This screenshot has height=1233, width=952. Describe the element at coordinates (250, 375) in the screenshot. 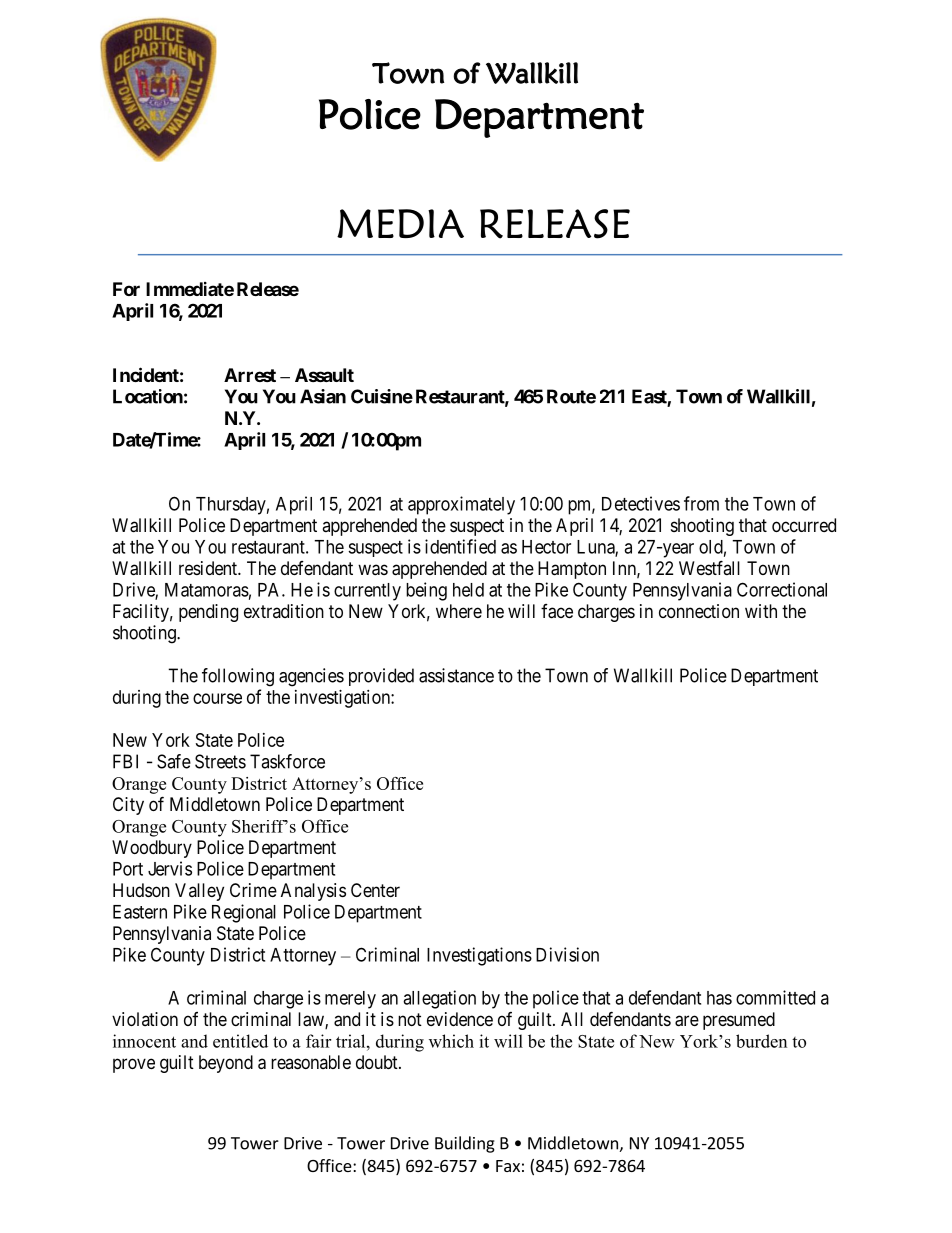

I see `Arrest` at that location.
